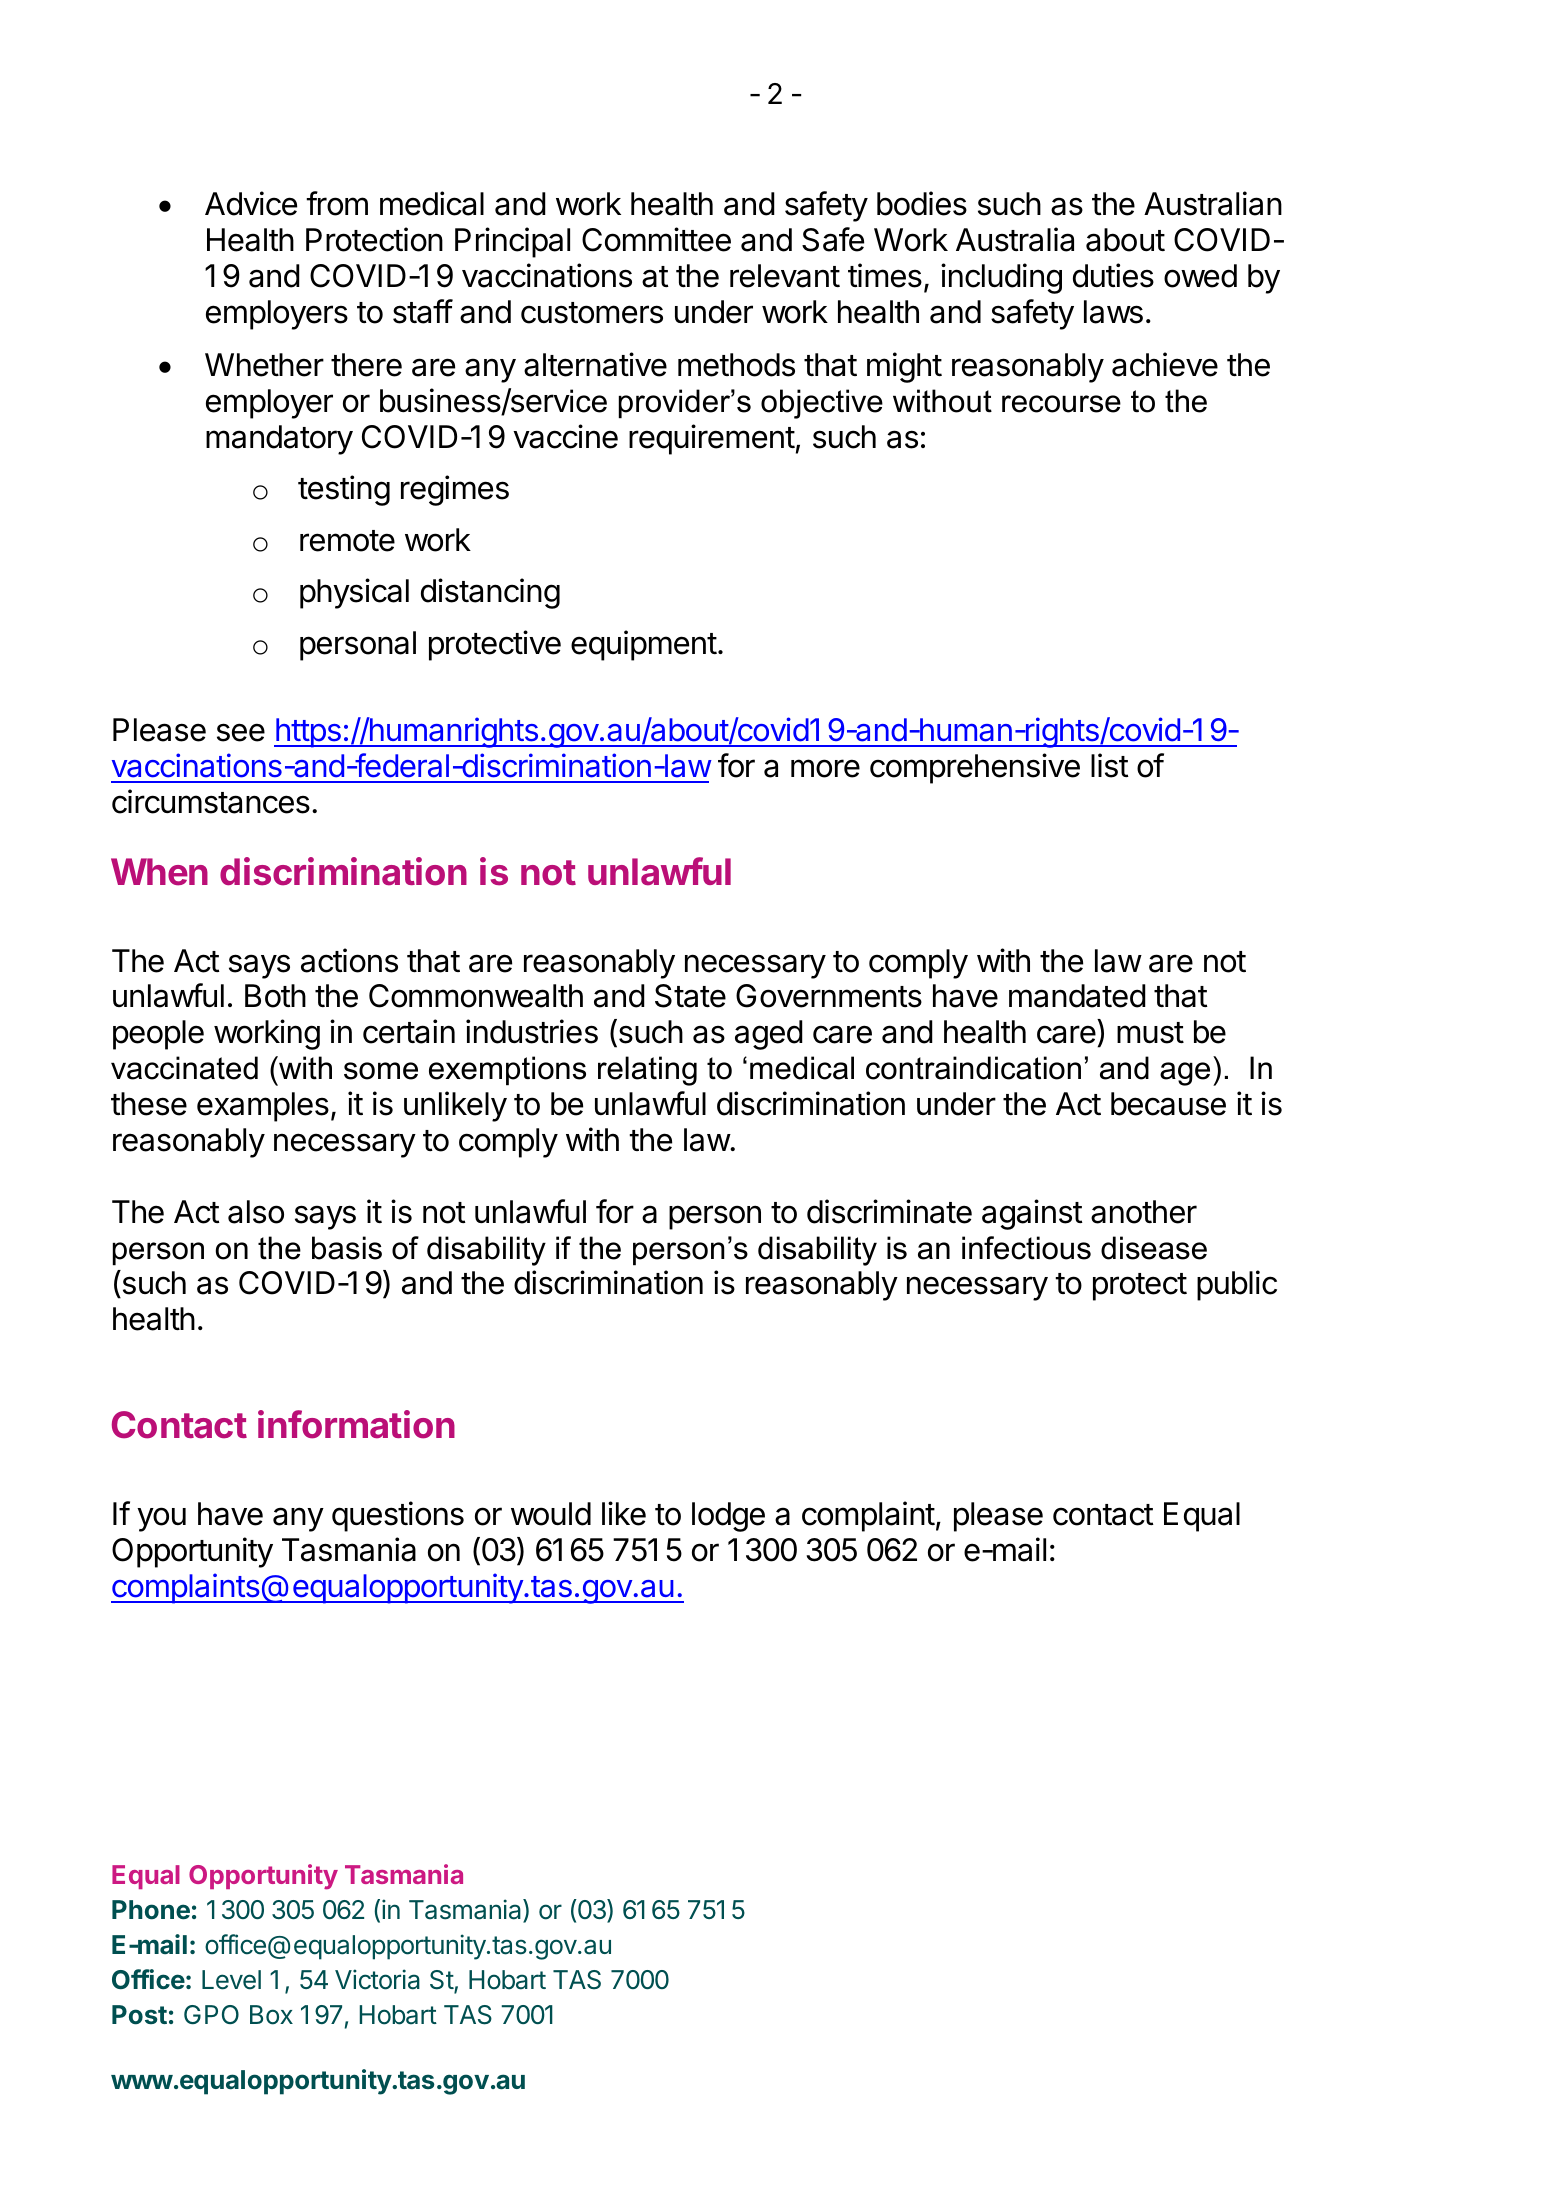 This document has width=1548, height=2189. Describe the element at coordinates (231, 1980) in the document. I see `Level` at that location.
